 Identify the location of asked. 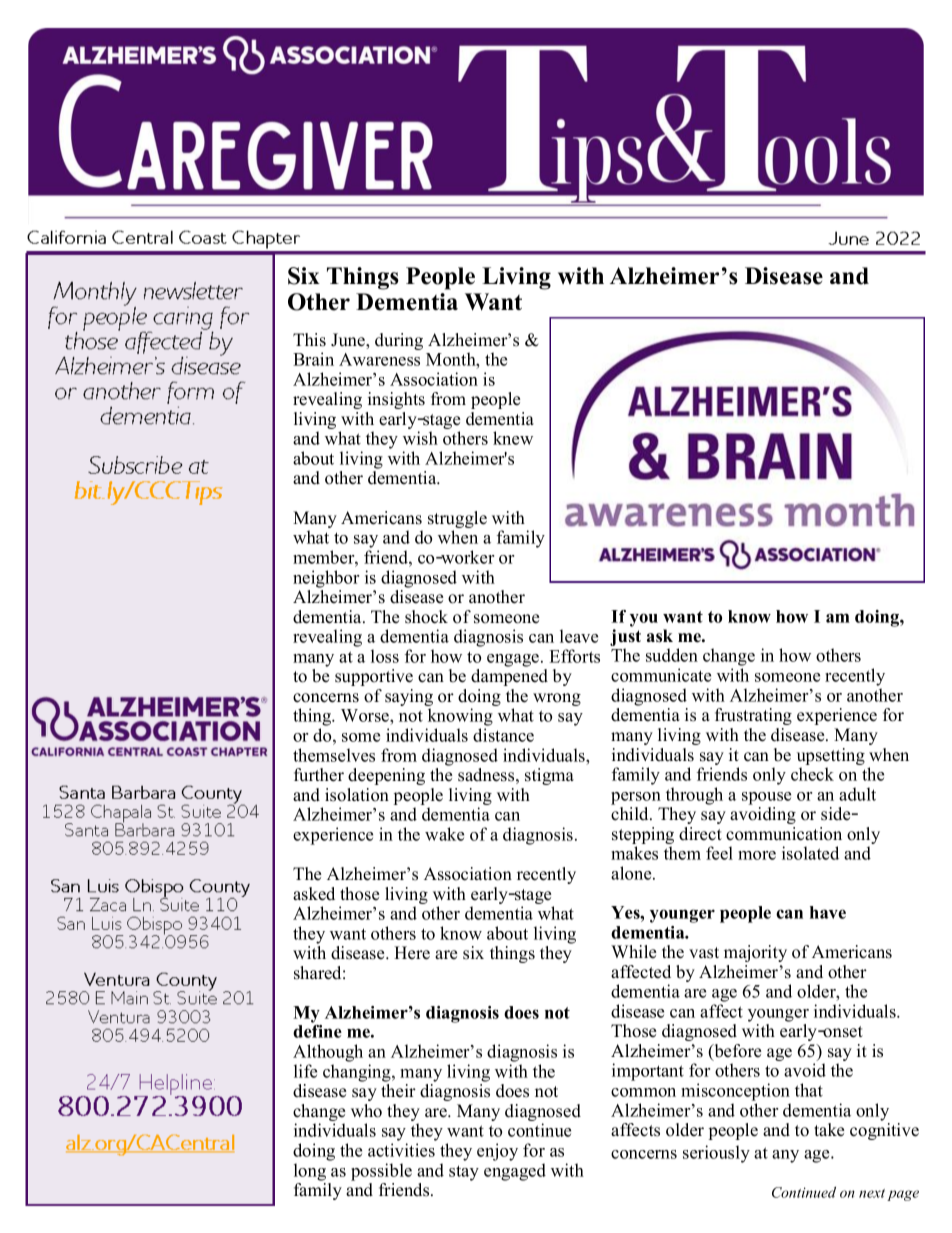
(314, 894).
